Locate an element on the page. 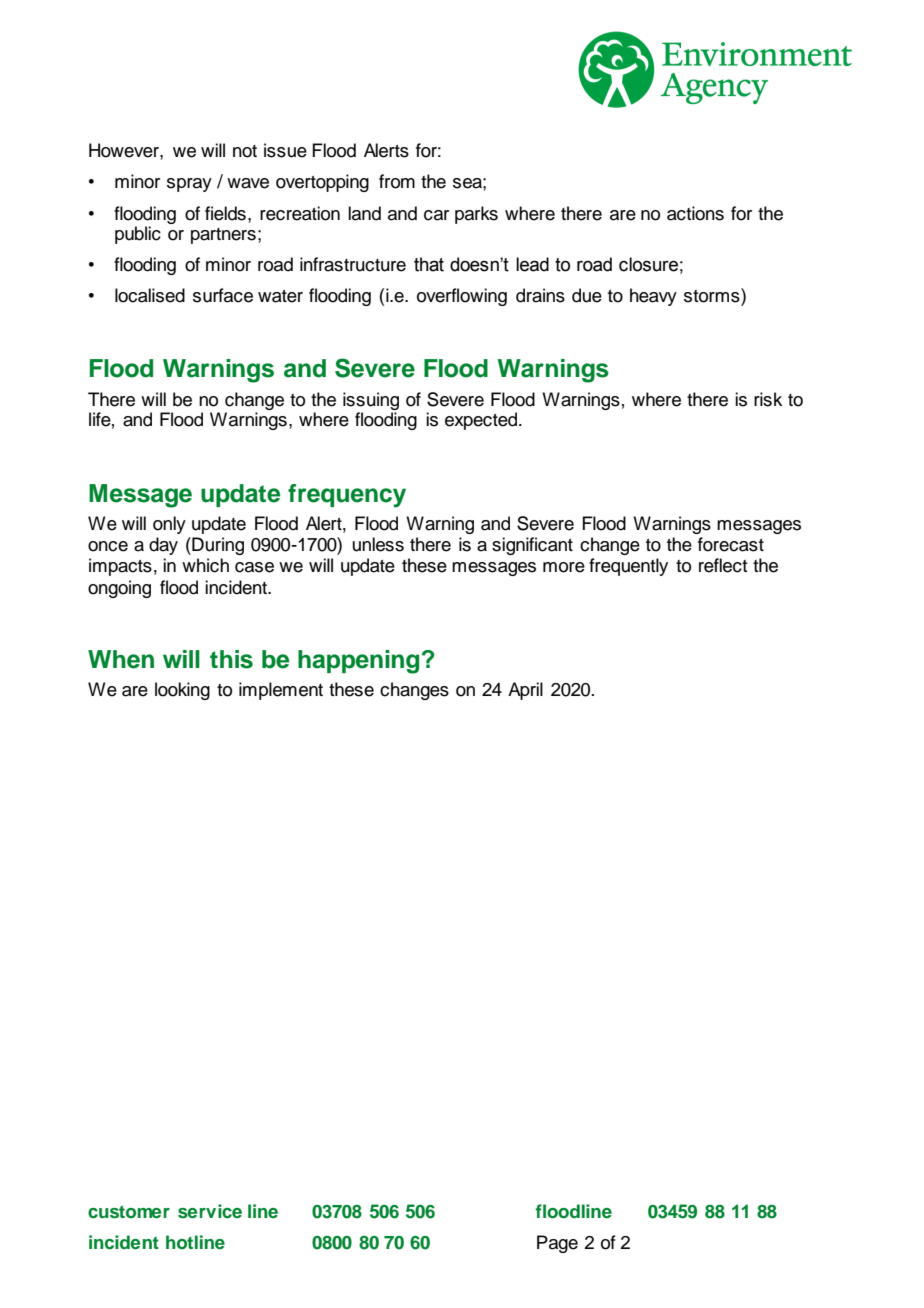 Image resolution: width=924 pixels, height=1308 pixels. happening is located at coordinates (358, 662).
